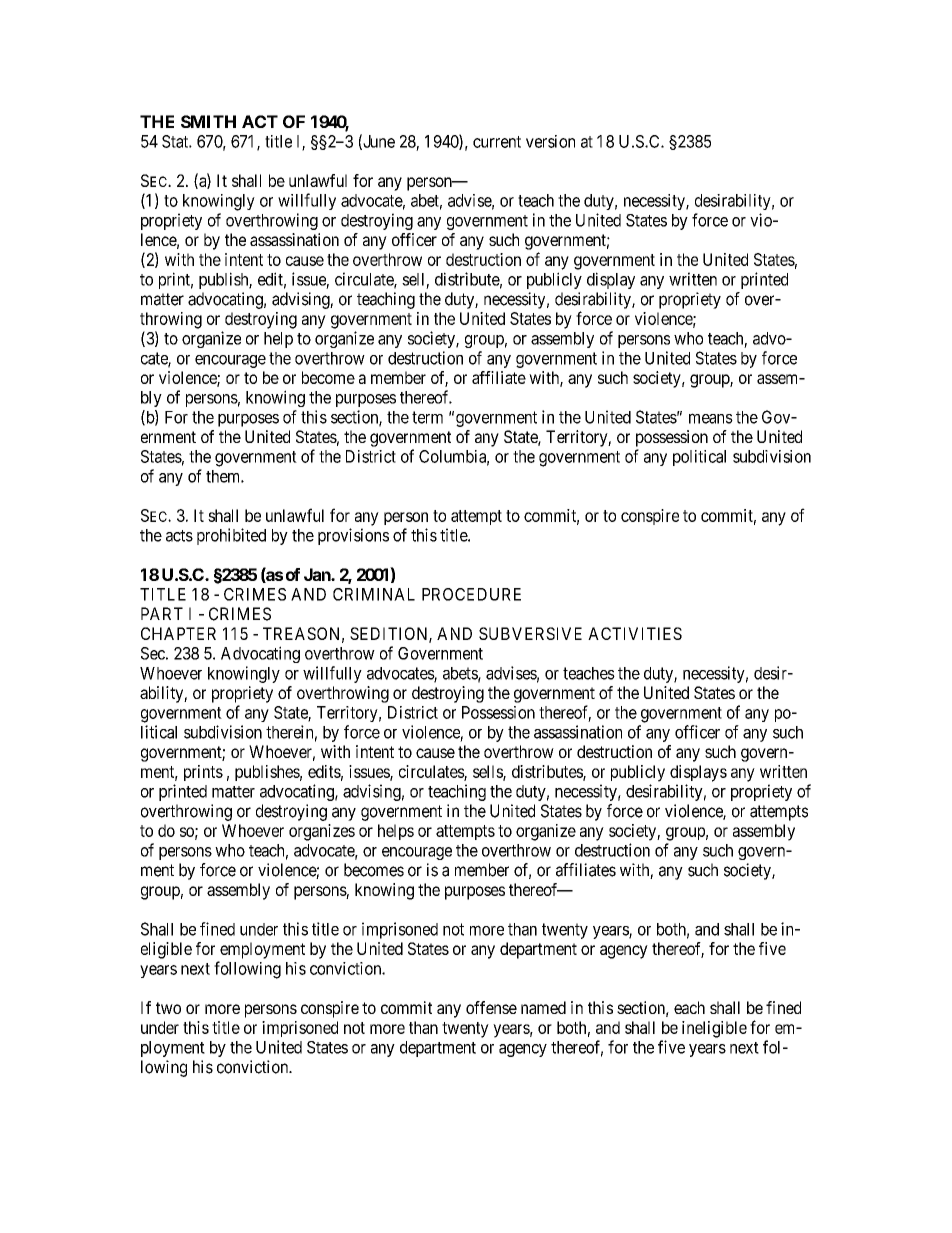 This document has width=952, height=1233. What do you see at coordinates (208, 121) in the document?
I see `SMITH` at bounding box center [208, 121].
